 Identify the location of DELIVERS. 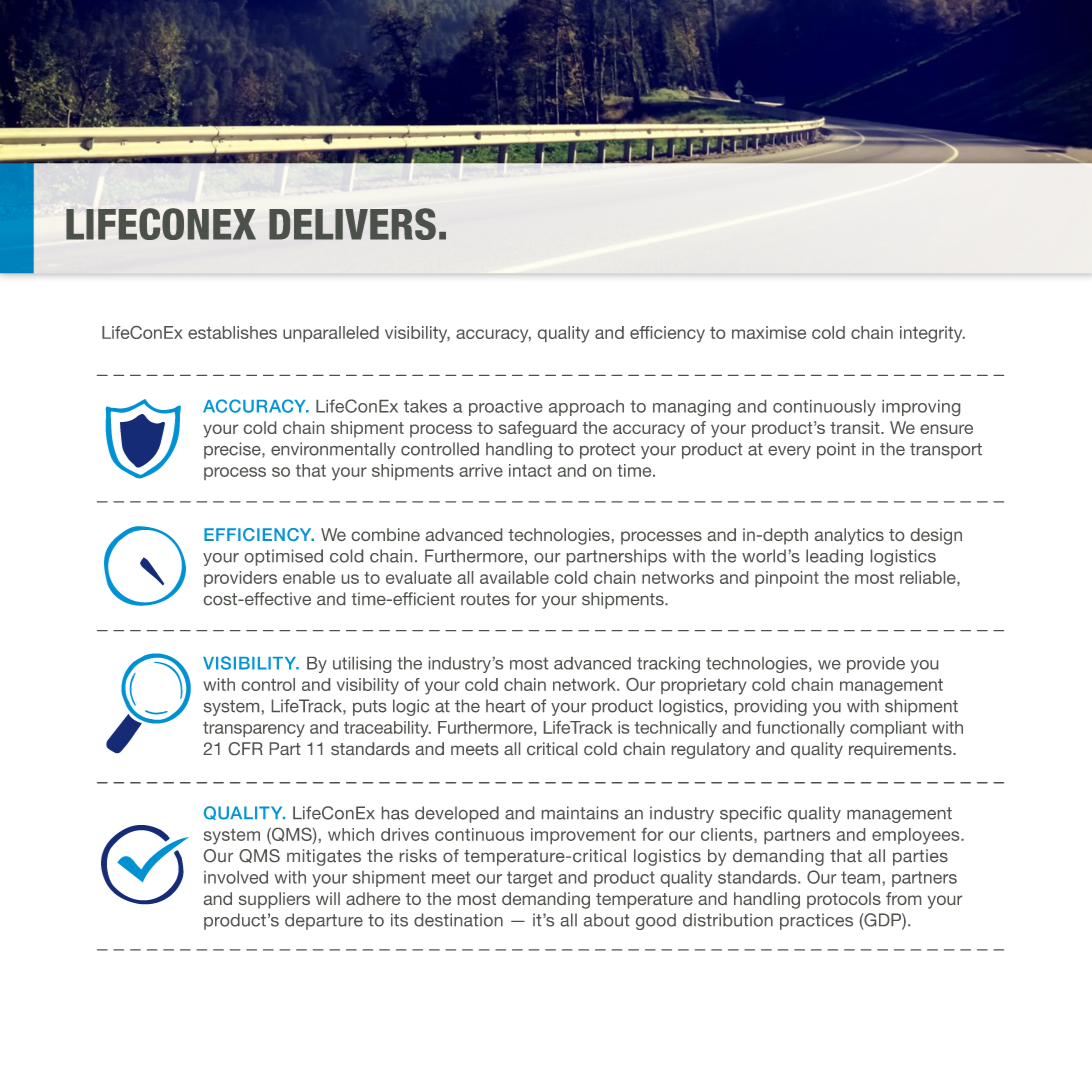
(352, 224).
